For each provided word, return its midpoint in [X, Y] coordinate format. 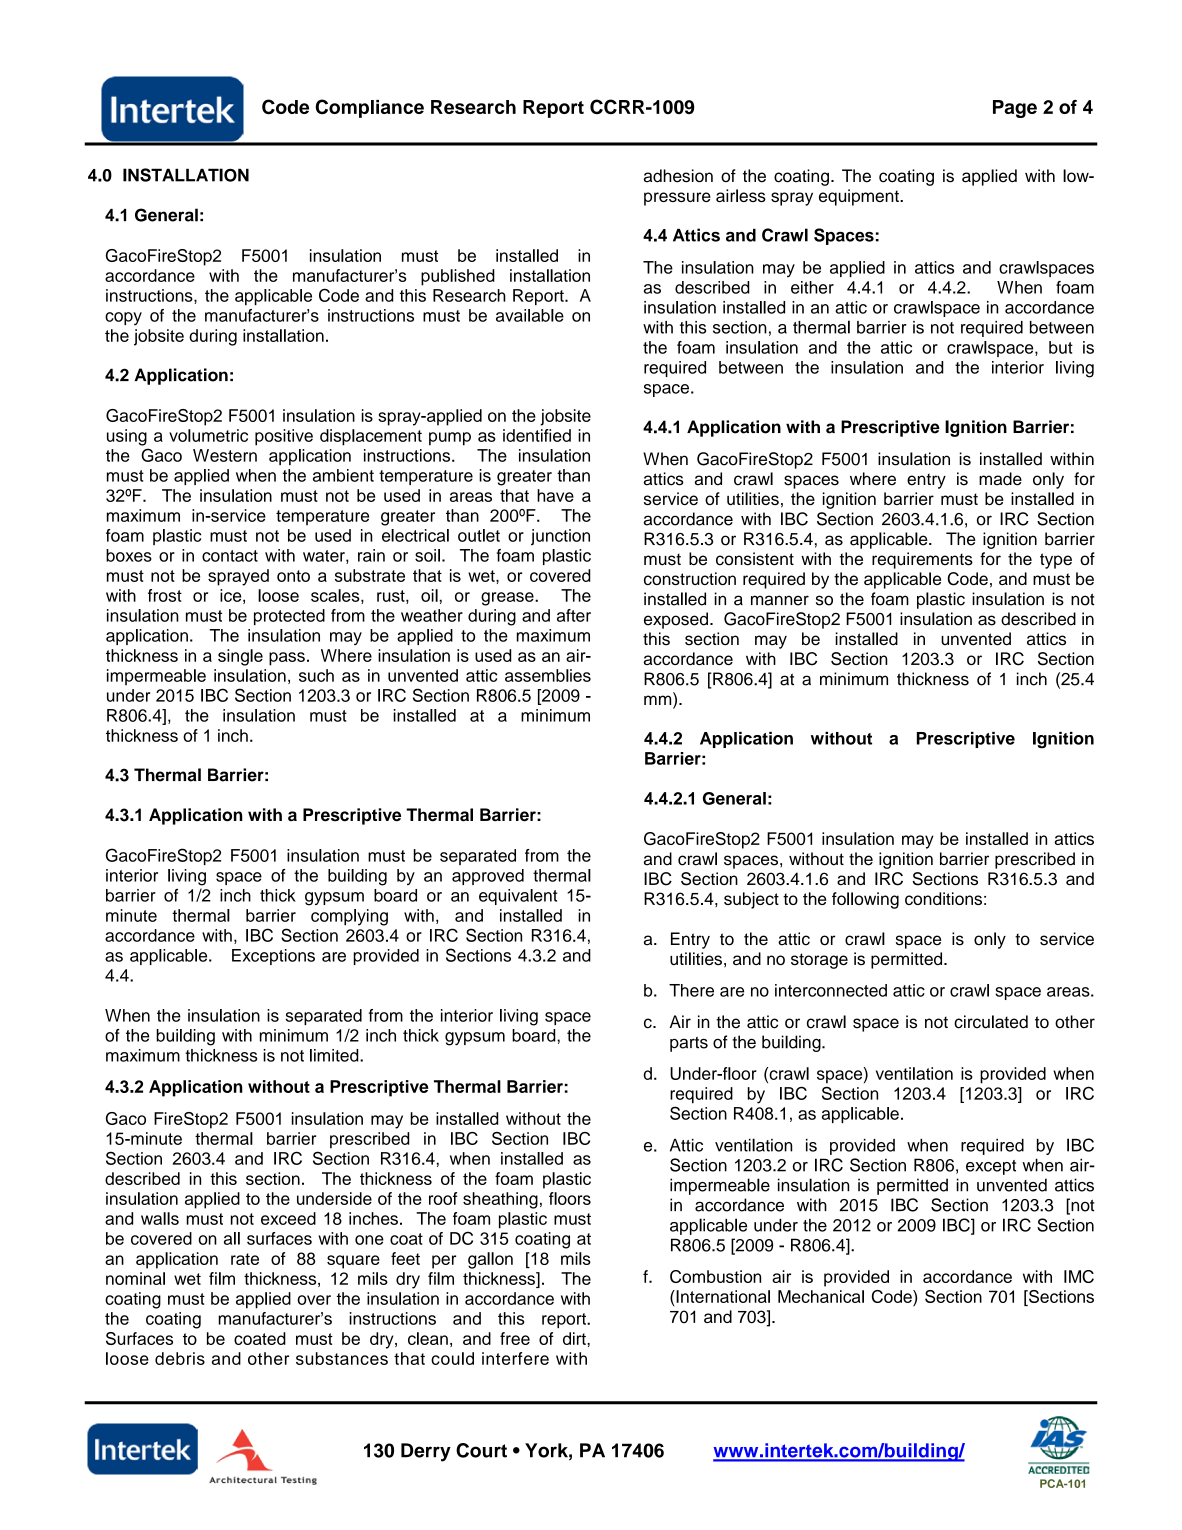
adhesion [678, 176]
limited [335, 1055]
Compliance [370, 108]
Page [1015, 109]
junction [560, 537]
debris [180, 1358]
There [691, 990]
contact [230, 556]
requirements [922, 560]
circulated [991, 1022]
